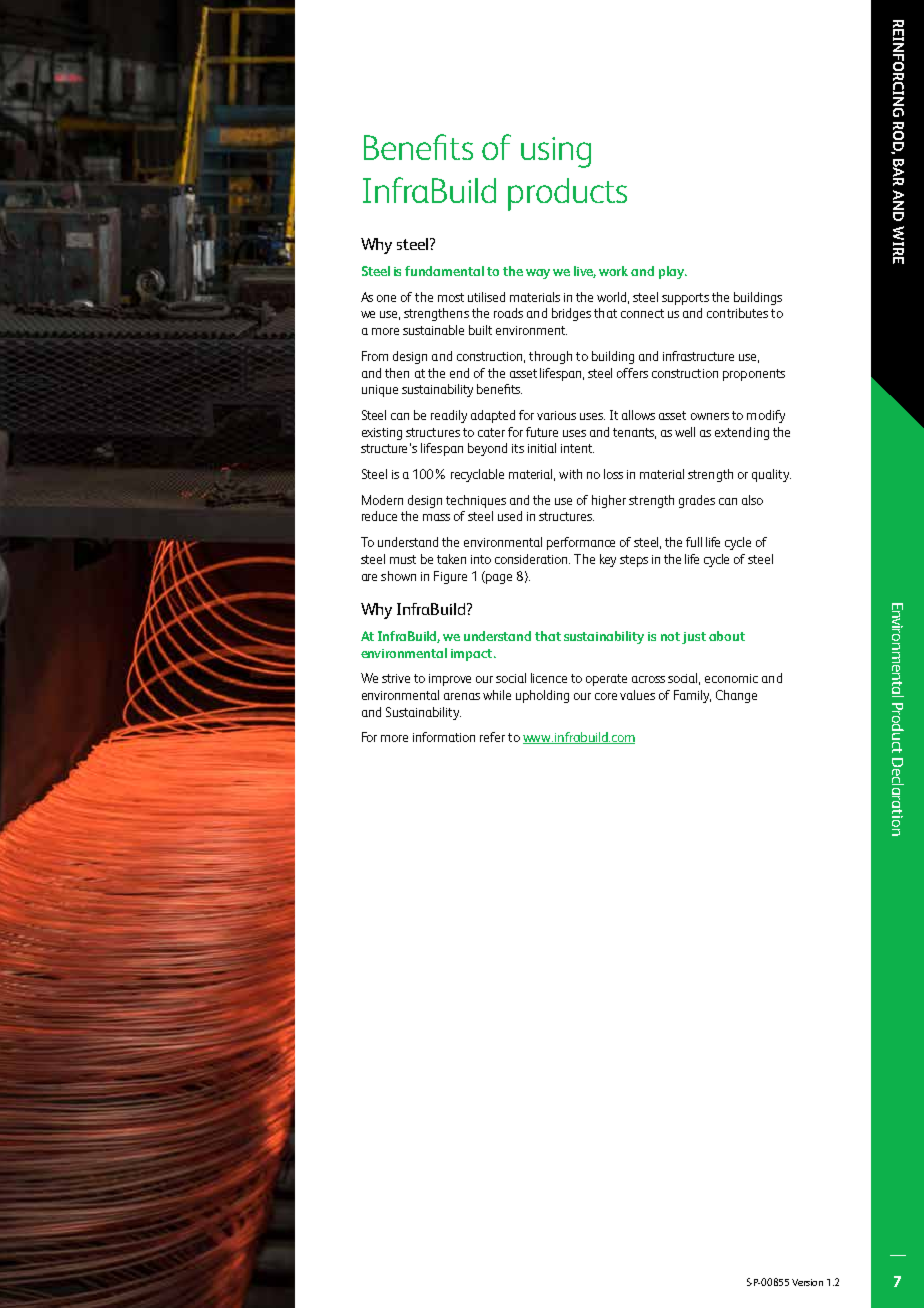 The image size is (924, 1308). What do you see at coordinates (736, 696) in the image?
I see `Change` at bounding box center [736, 696].
